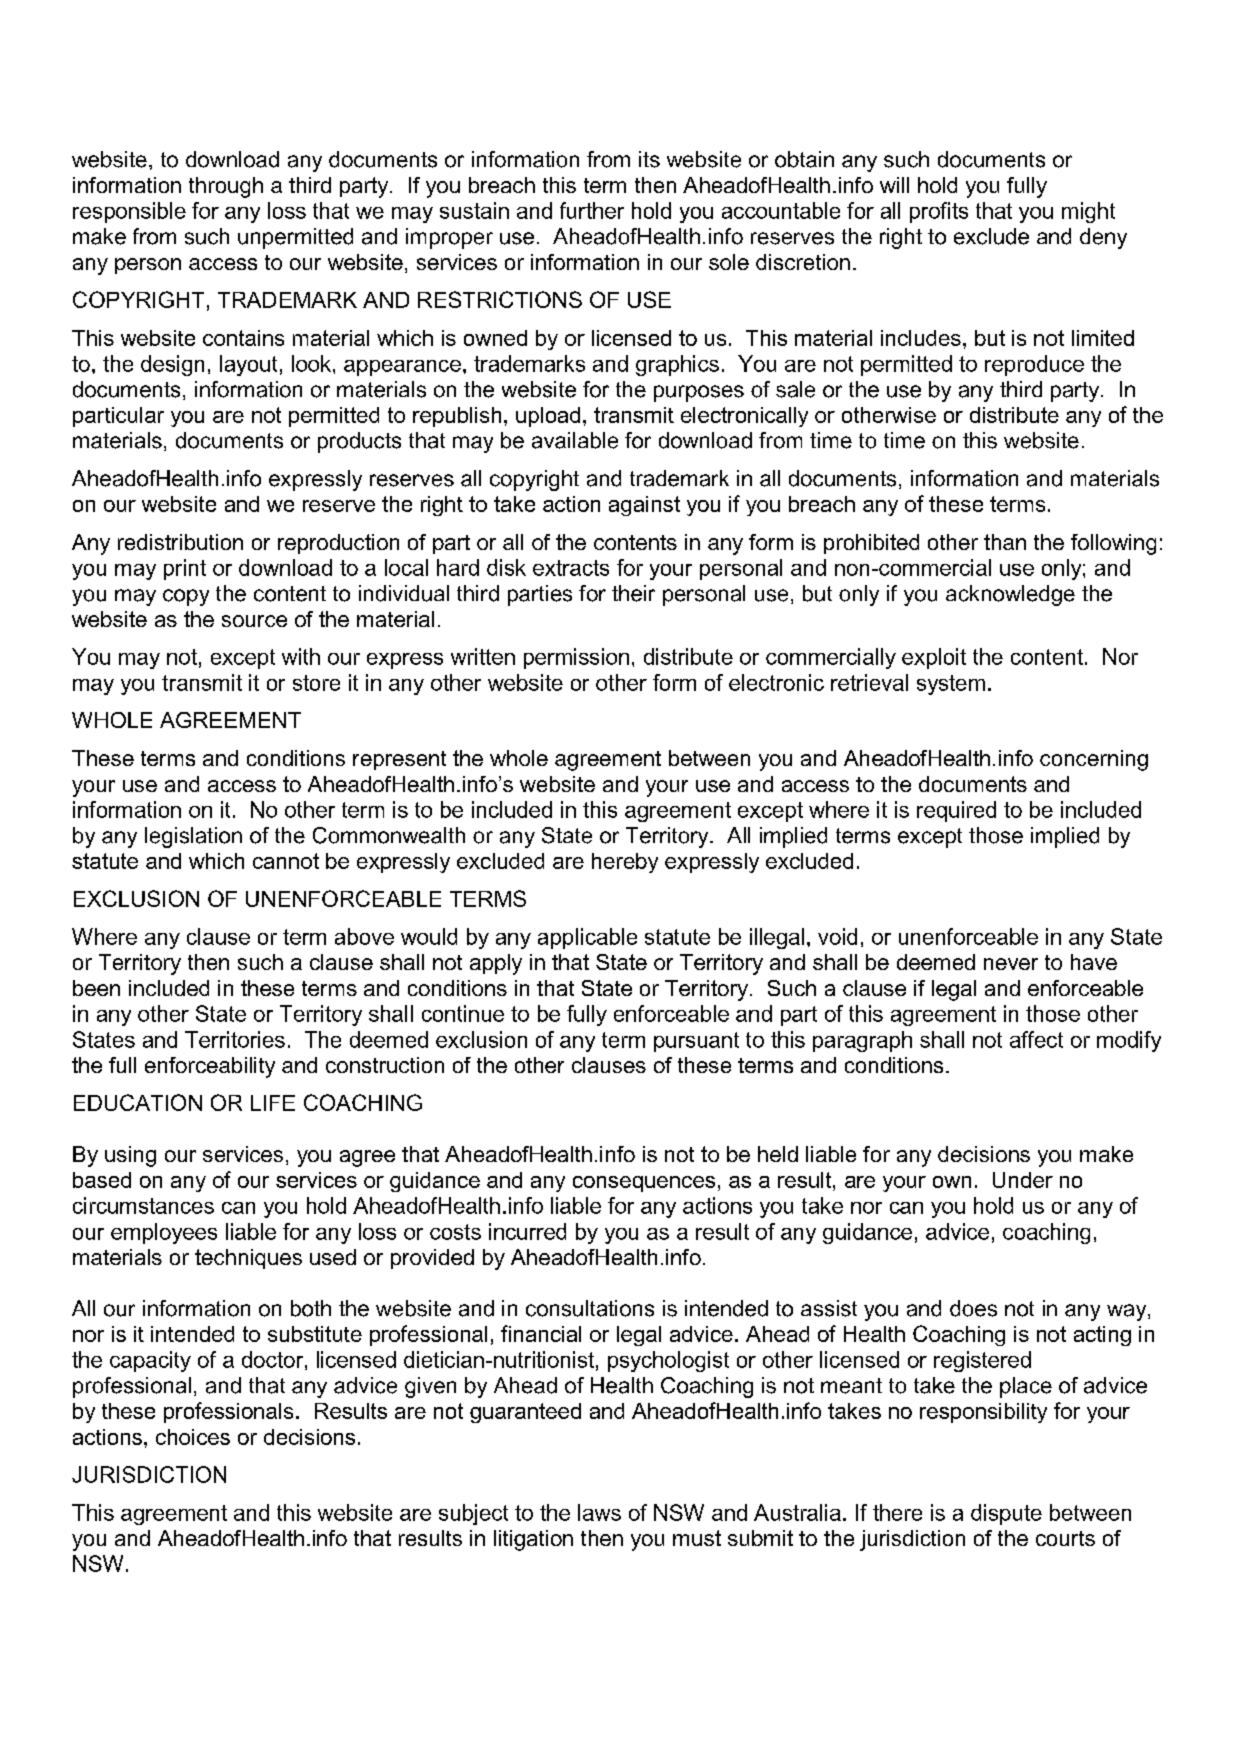  What do you see at coordinates (1006, 1514) in the document?
I see `dispute` at bounding box center [1006, 1514].
